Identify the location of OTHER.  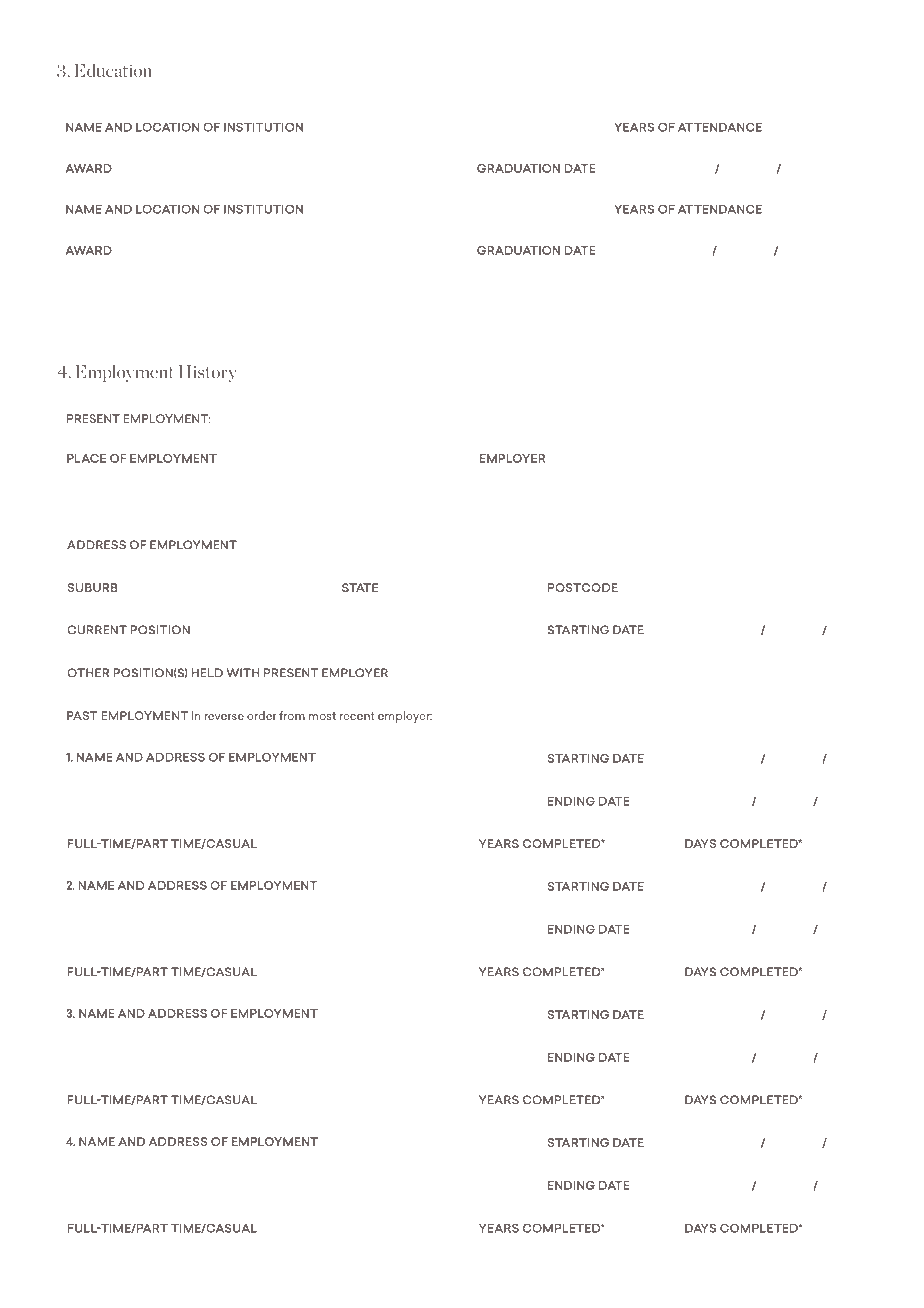
(88, 673).
